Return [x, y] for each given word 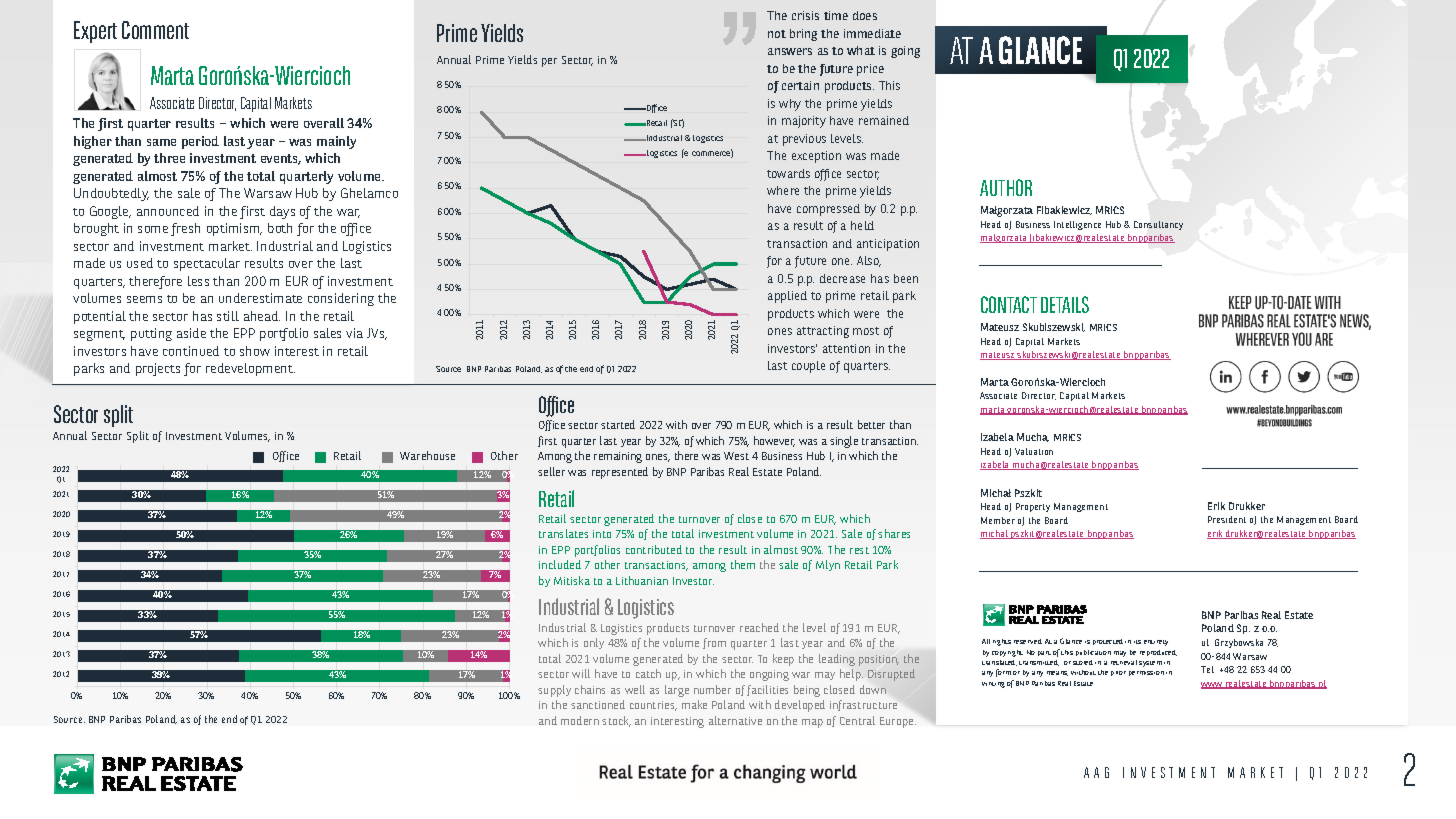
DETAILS [1065, 304]
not [777, 34]
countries [653, 706]
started [618, 424]
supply [554, 691]
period [200, 142]
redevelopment [250, 369]
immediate [872, 33]
